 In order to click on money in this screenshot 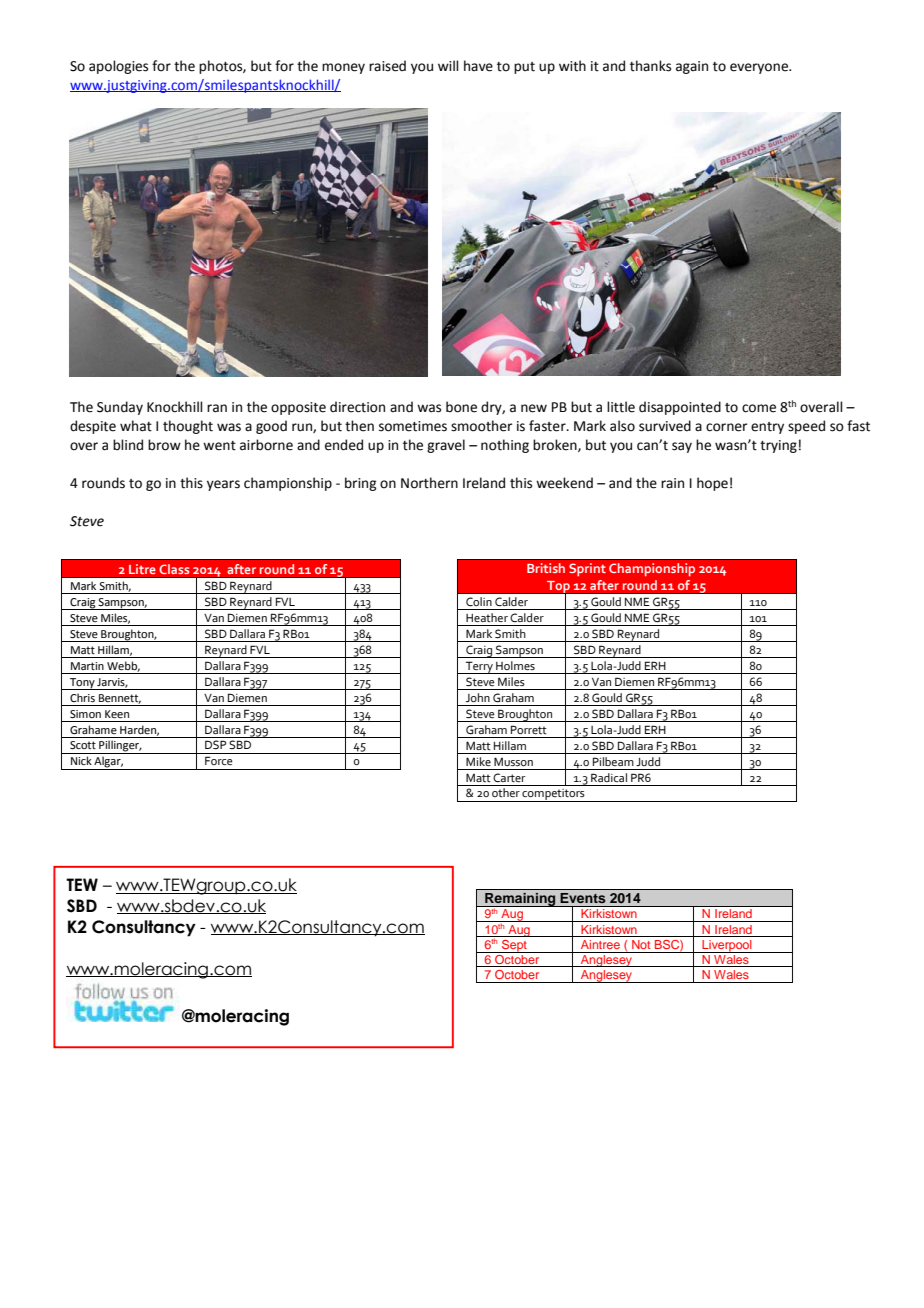, I will do `click(343, 68)`.
